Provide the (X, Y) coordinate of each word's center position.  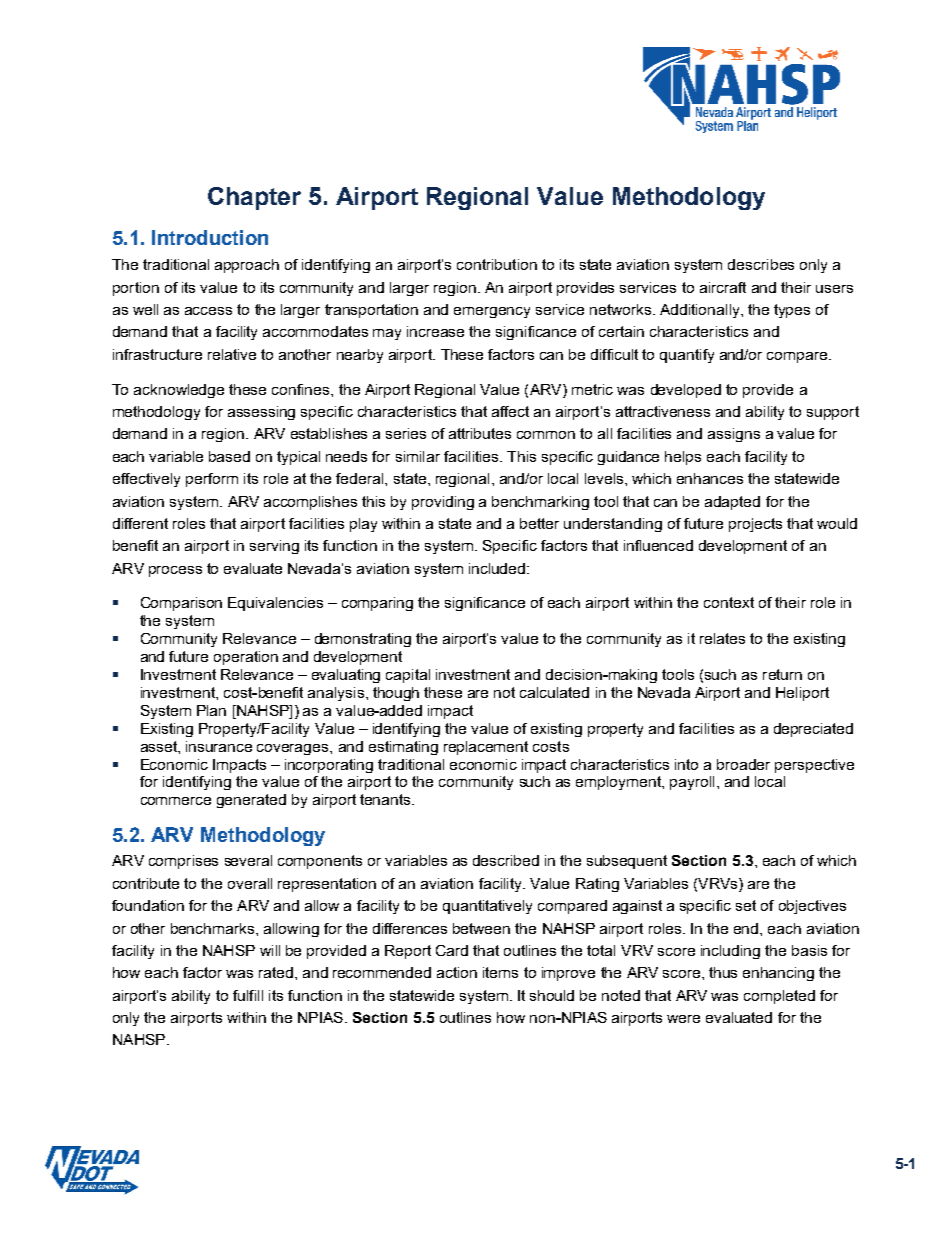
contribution (497, 264)
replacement (486, 748)
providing (443, 503)
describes (761, 264)
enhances (710, 478)
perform (212, 480)
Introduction (210, 237)
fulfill (248, 995)
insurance (219, 746)
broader (743, 764)
